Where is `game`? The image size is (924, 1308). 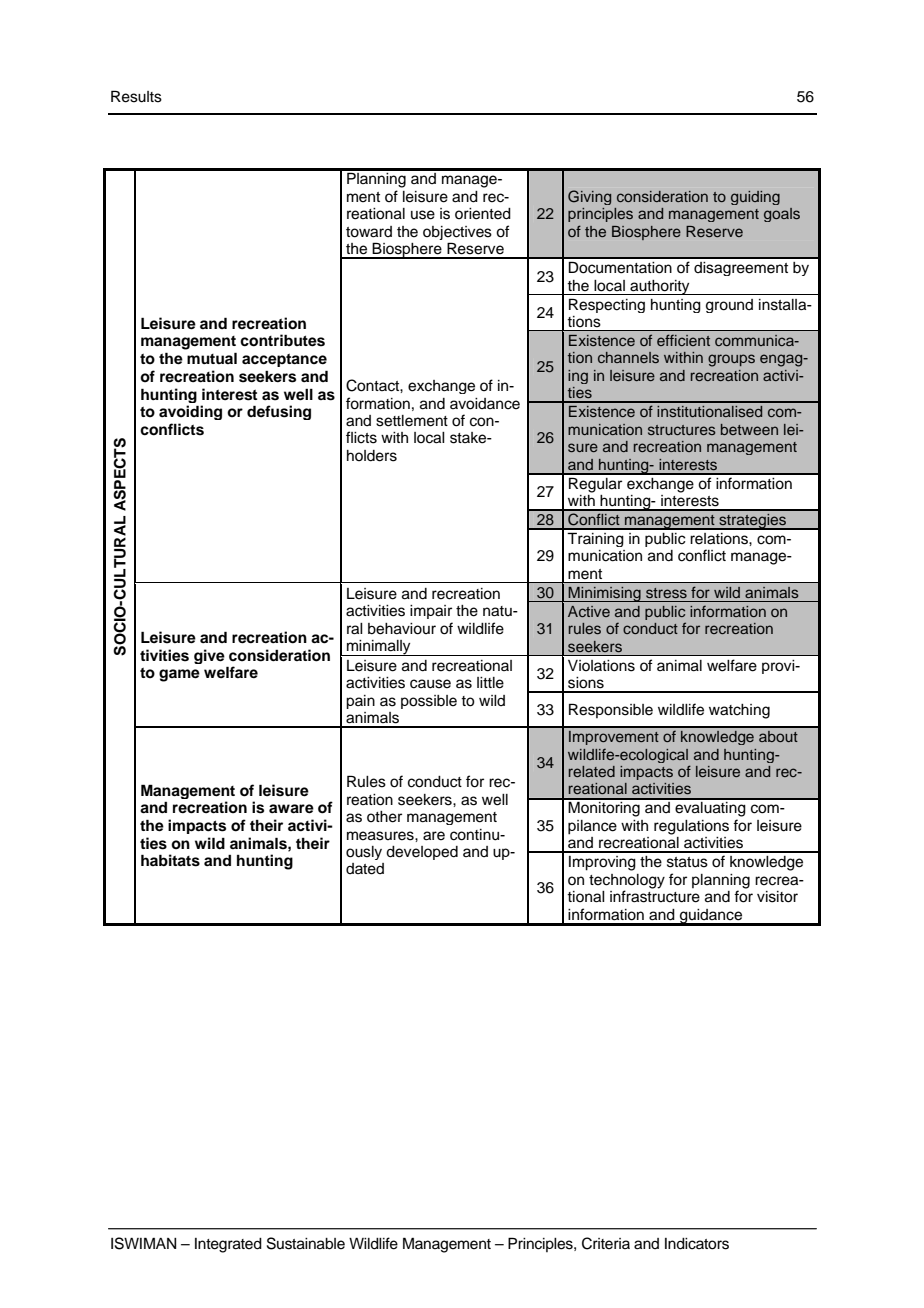
game is located at coordinates (179, 675).
